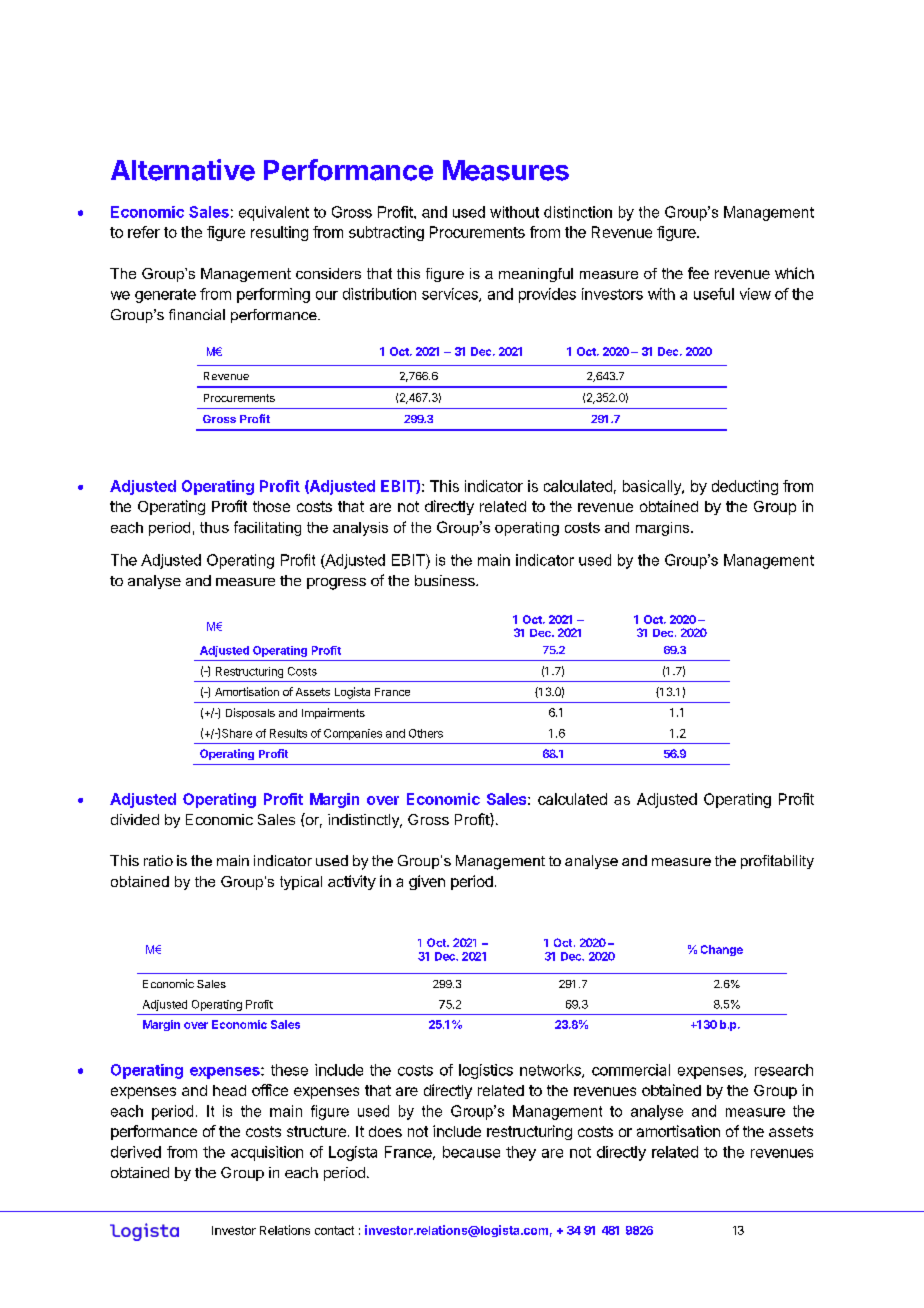 This screenshot has height=1308, width=924. Describe the element at coordinates (427, 882) in the screenshot. I see `given` at that location.
